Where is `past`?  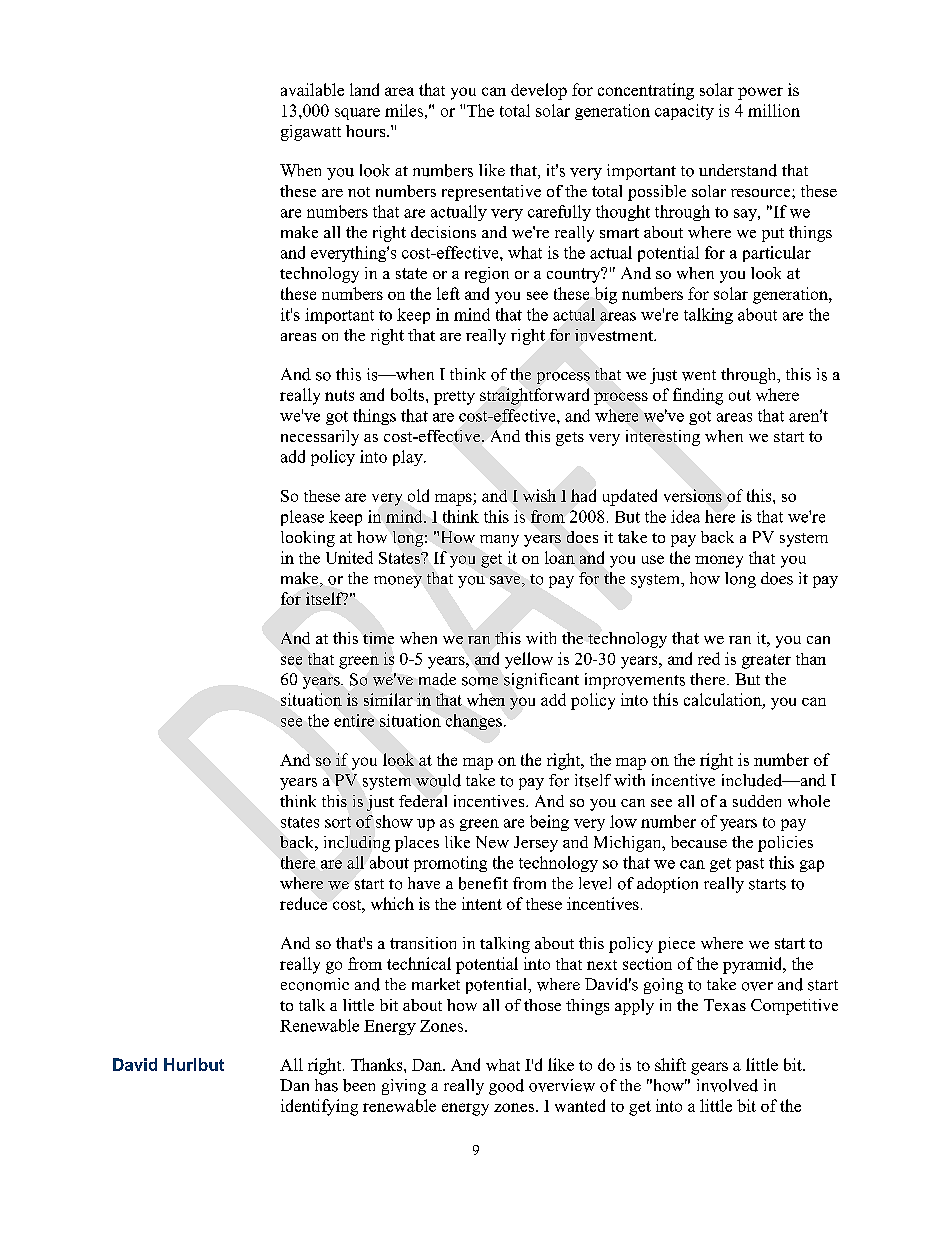 past is located at coordinates (750, 865).
